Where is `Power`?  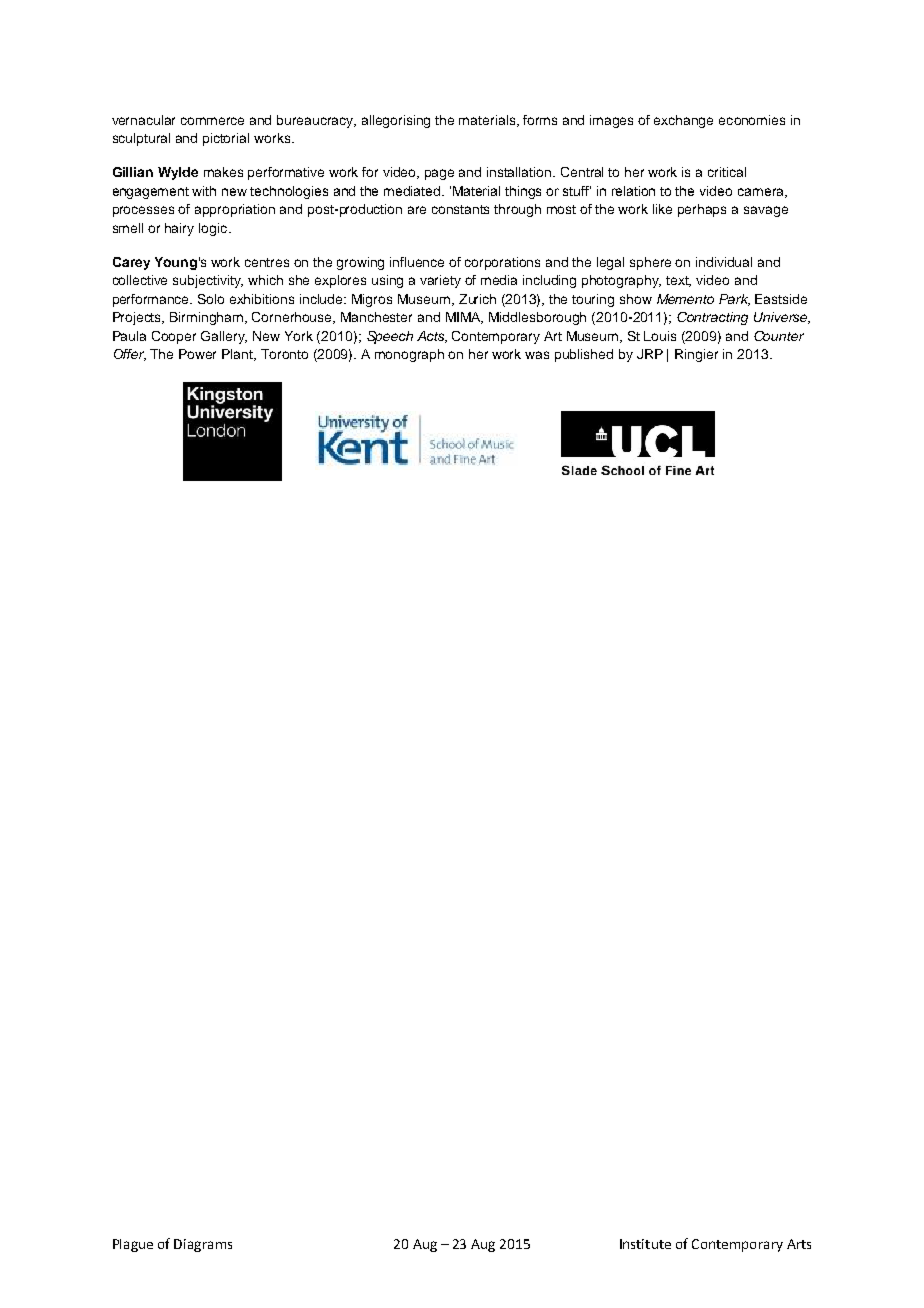
Power is located at coordinates (197, 354).
